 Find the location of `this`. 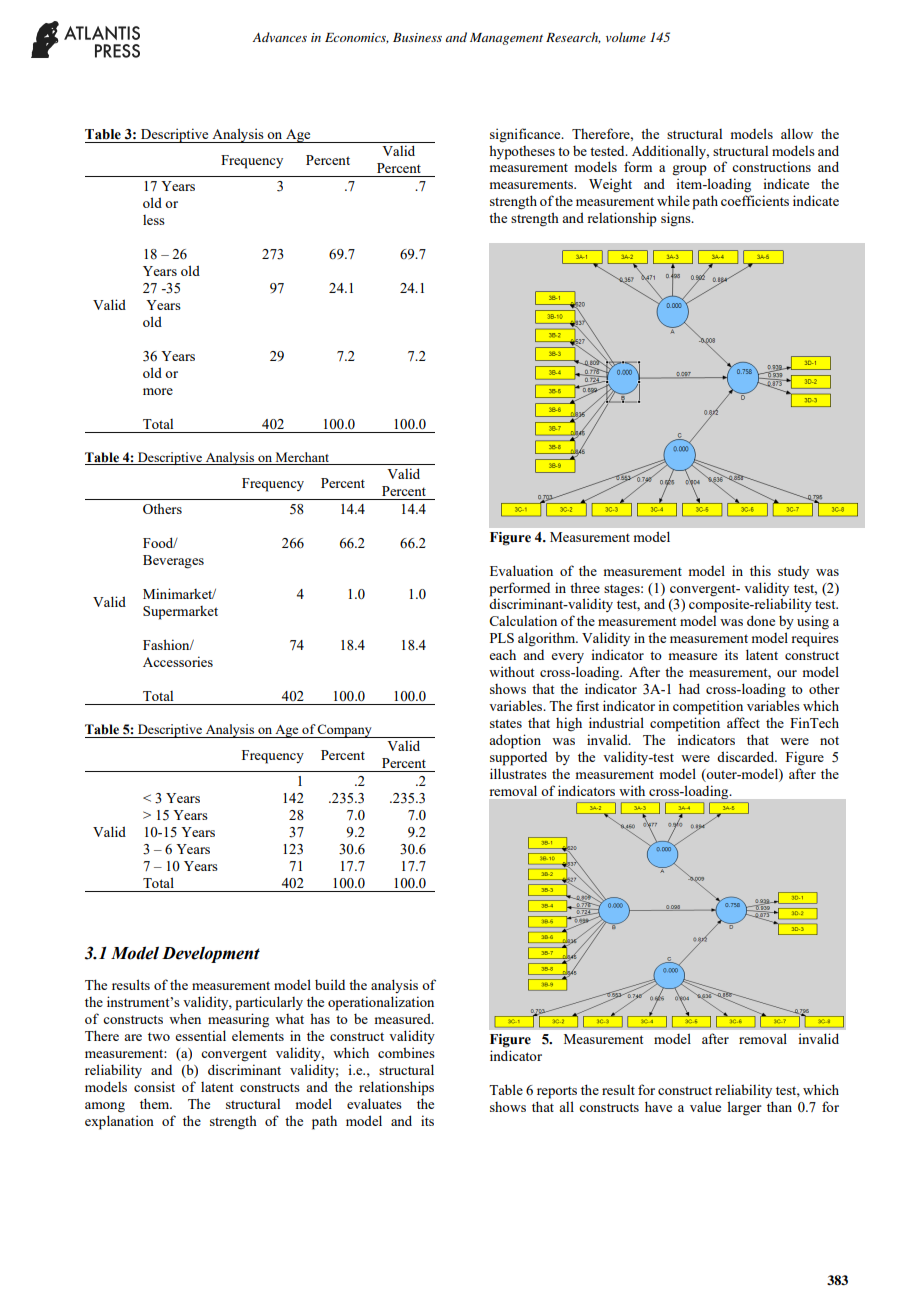

this is located at coordinates (760, 570).
